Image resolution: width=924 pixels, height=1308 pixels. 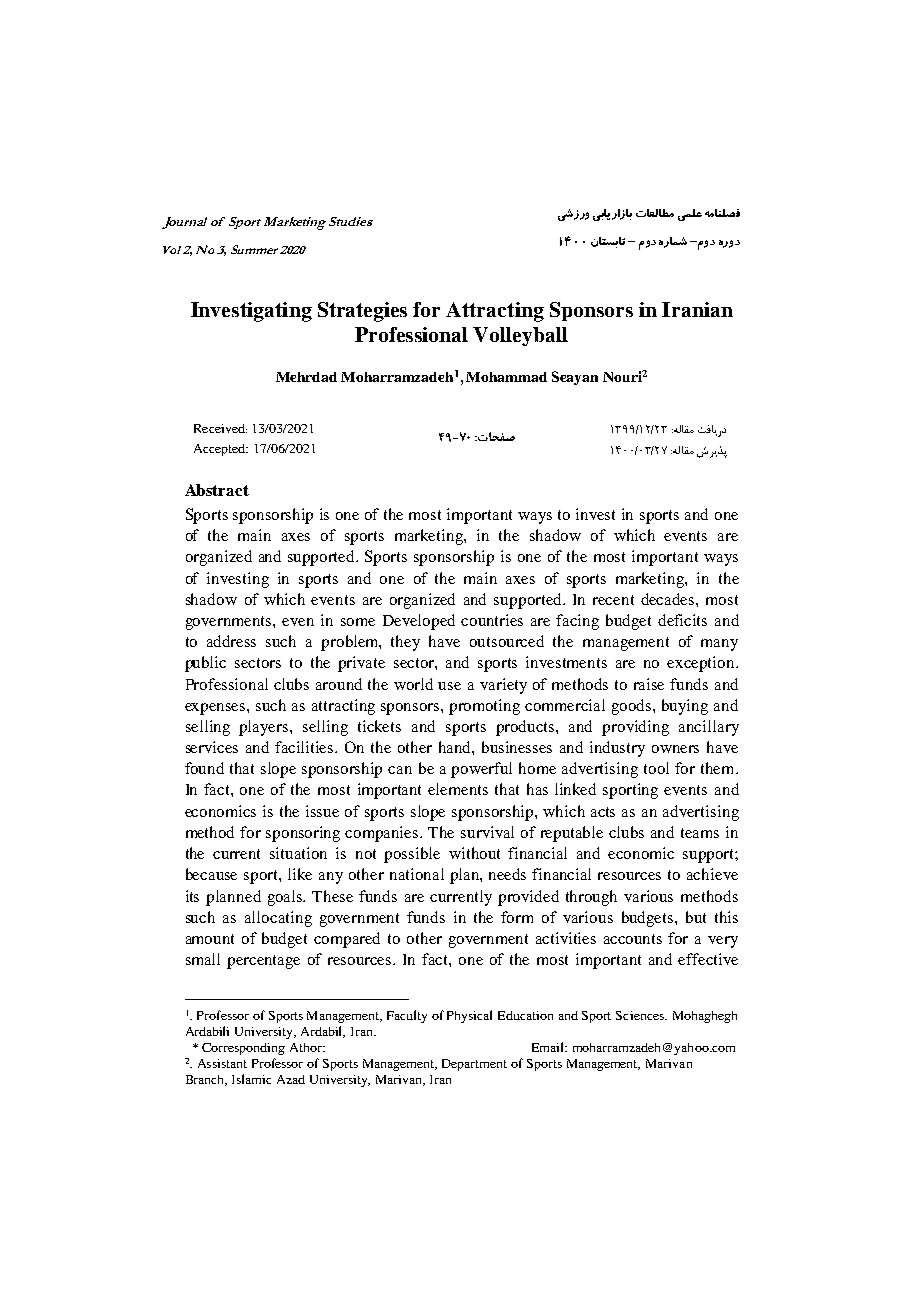 What do you see at coordinates (506, 377) in the screenshot?
I see `Mohammad` at bounding box center [506, 377].
